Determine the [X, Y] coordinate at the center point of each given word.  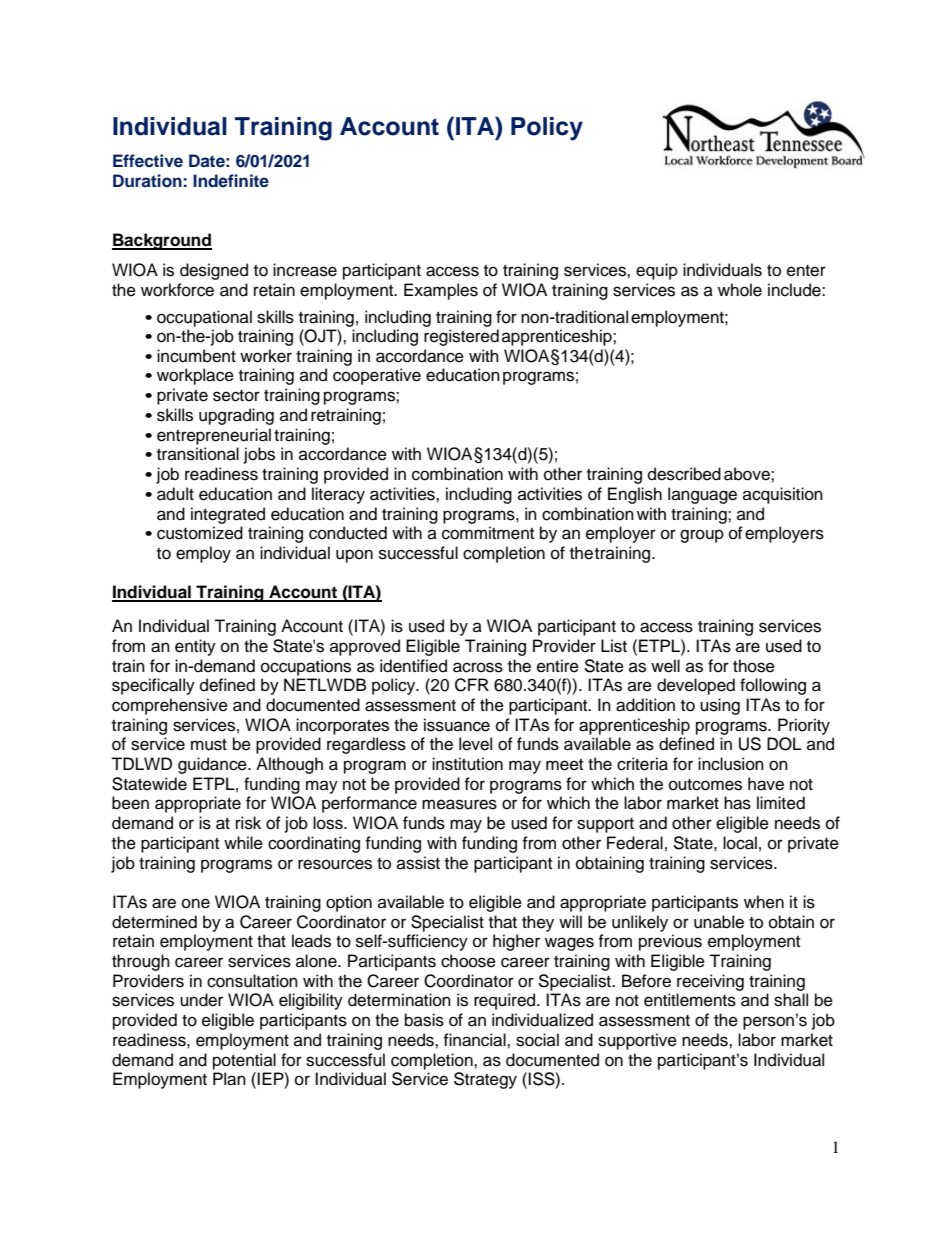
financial [475, 1040]
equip [657, 271]
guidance [213, 765]
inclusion [731, 764]
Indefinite [231, 180]
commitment [488, 533]
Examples [441, 291]
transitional [198, 454]
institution [467, 764]
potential [244, 1061]
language [702, 495]
